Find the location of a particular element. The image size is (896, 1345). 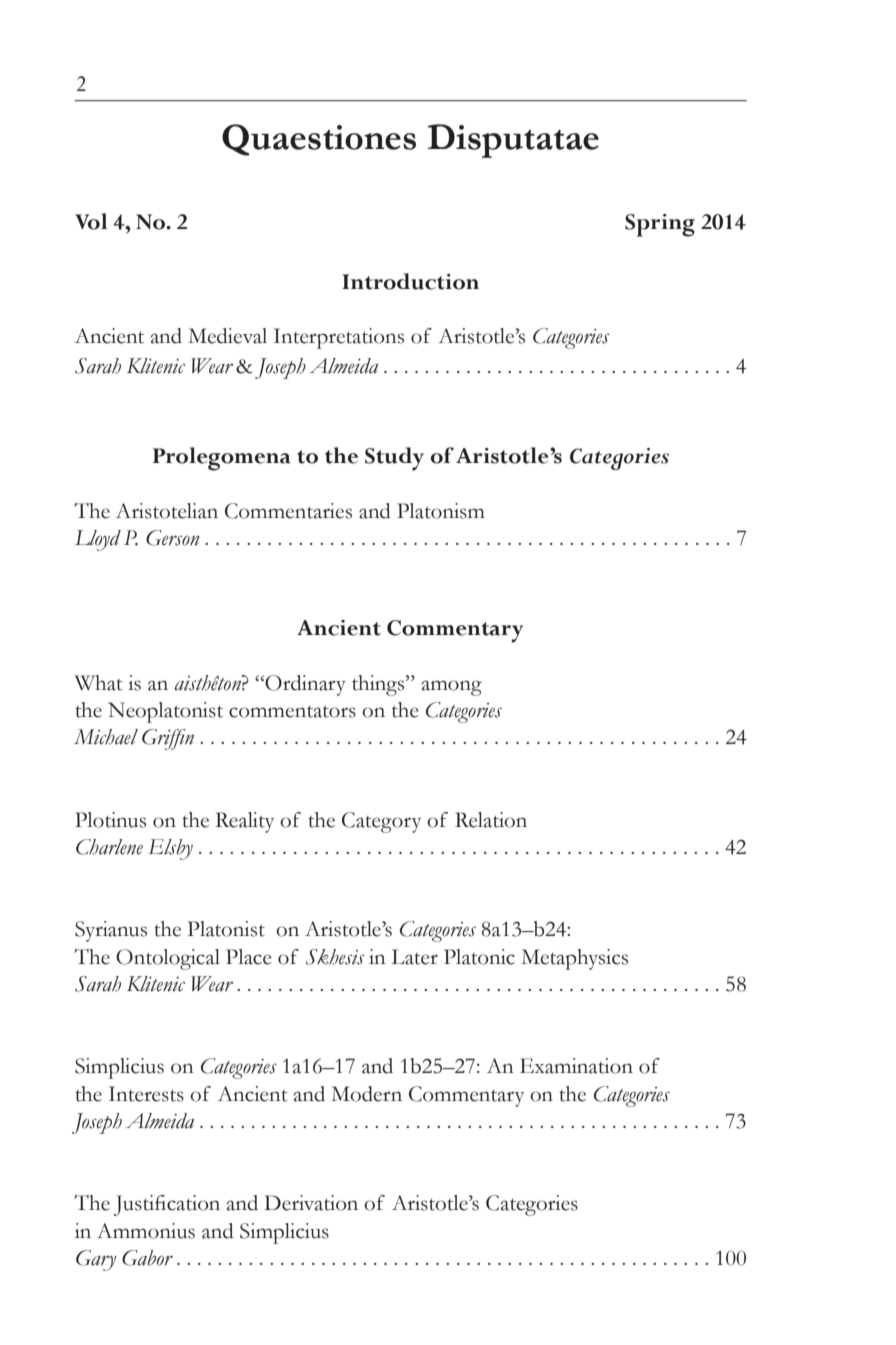

Aristotelian is located at coordinates (167, 511).
